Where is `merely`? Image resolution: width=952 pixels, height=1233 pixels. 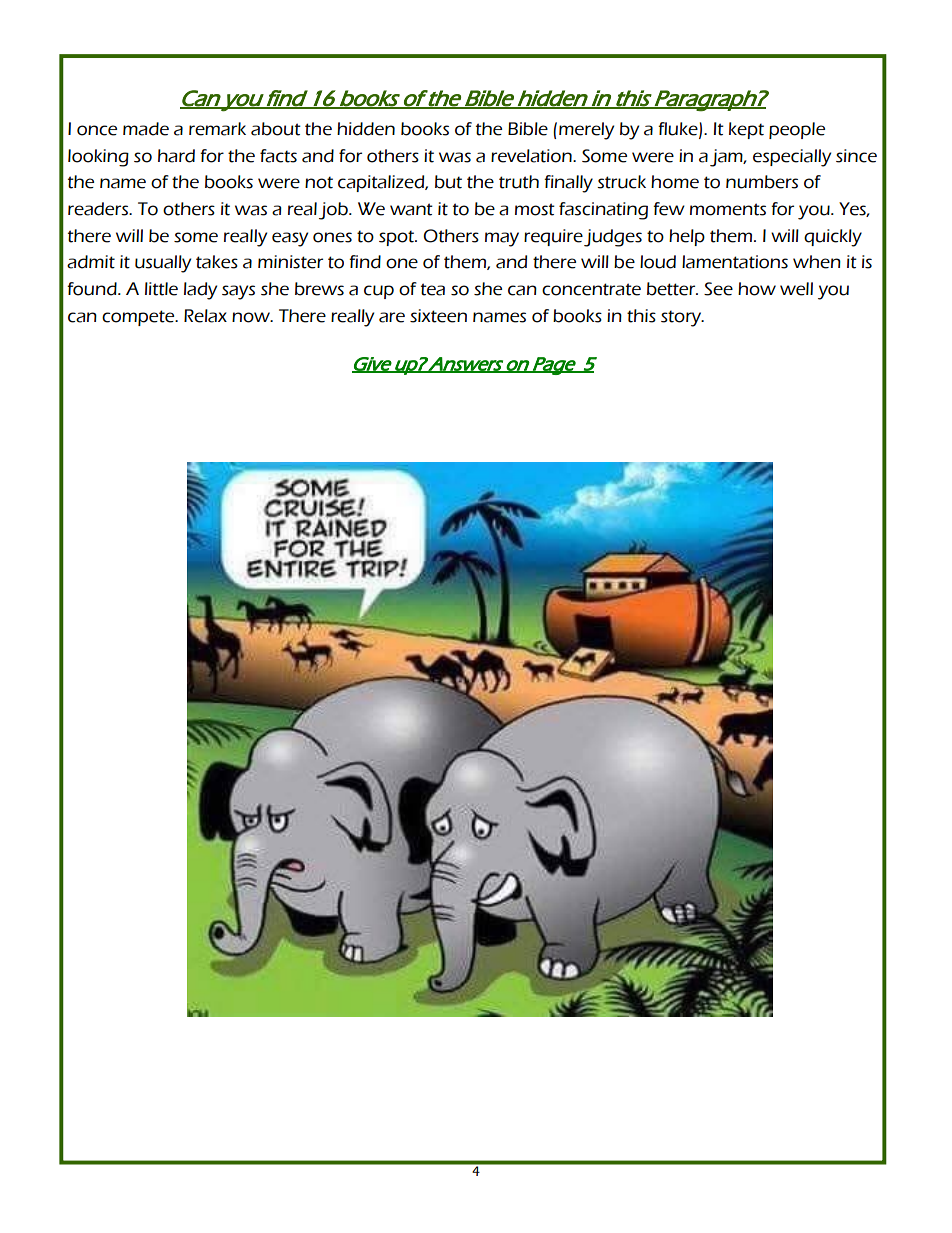
merely is located at coordinates (586, 131).
